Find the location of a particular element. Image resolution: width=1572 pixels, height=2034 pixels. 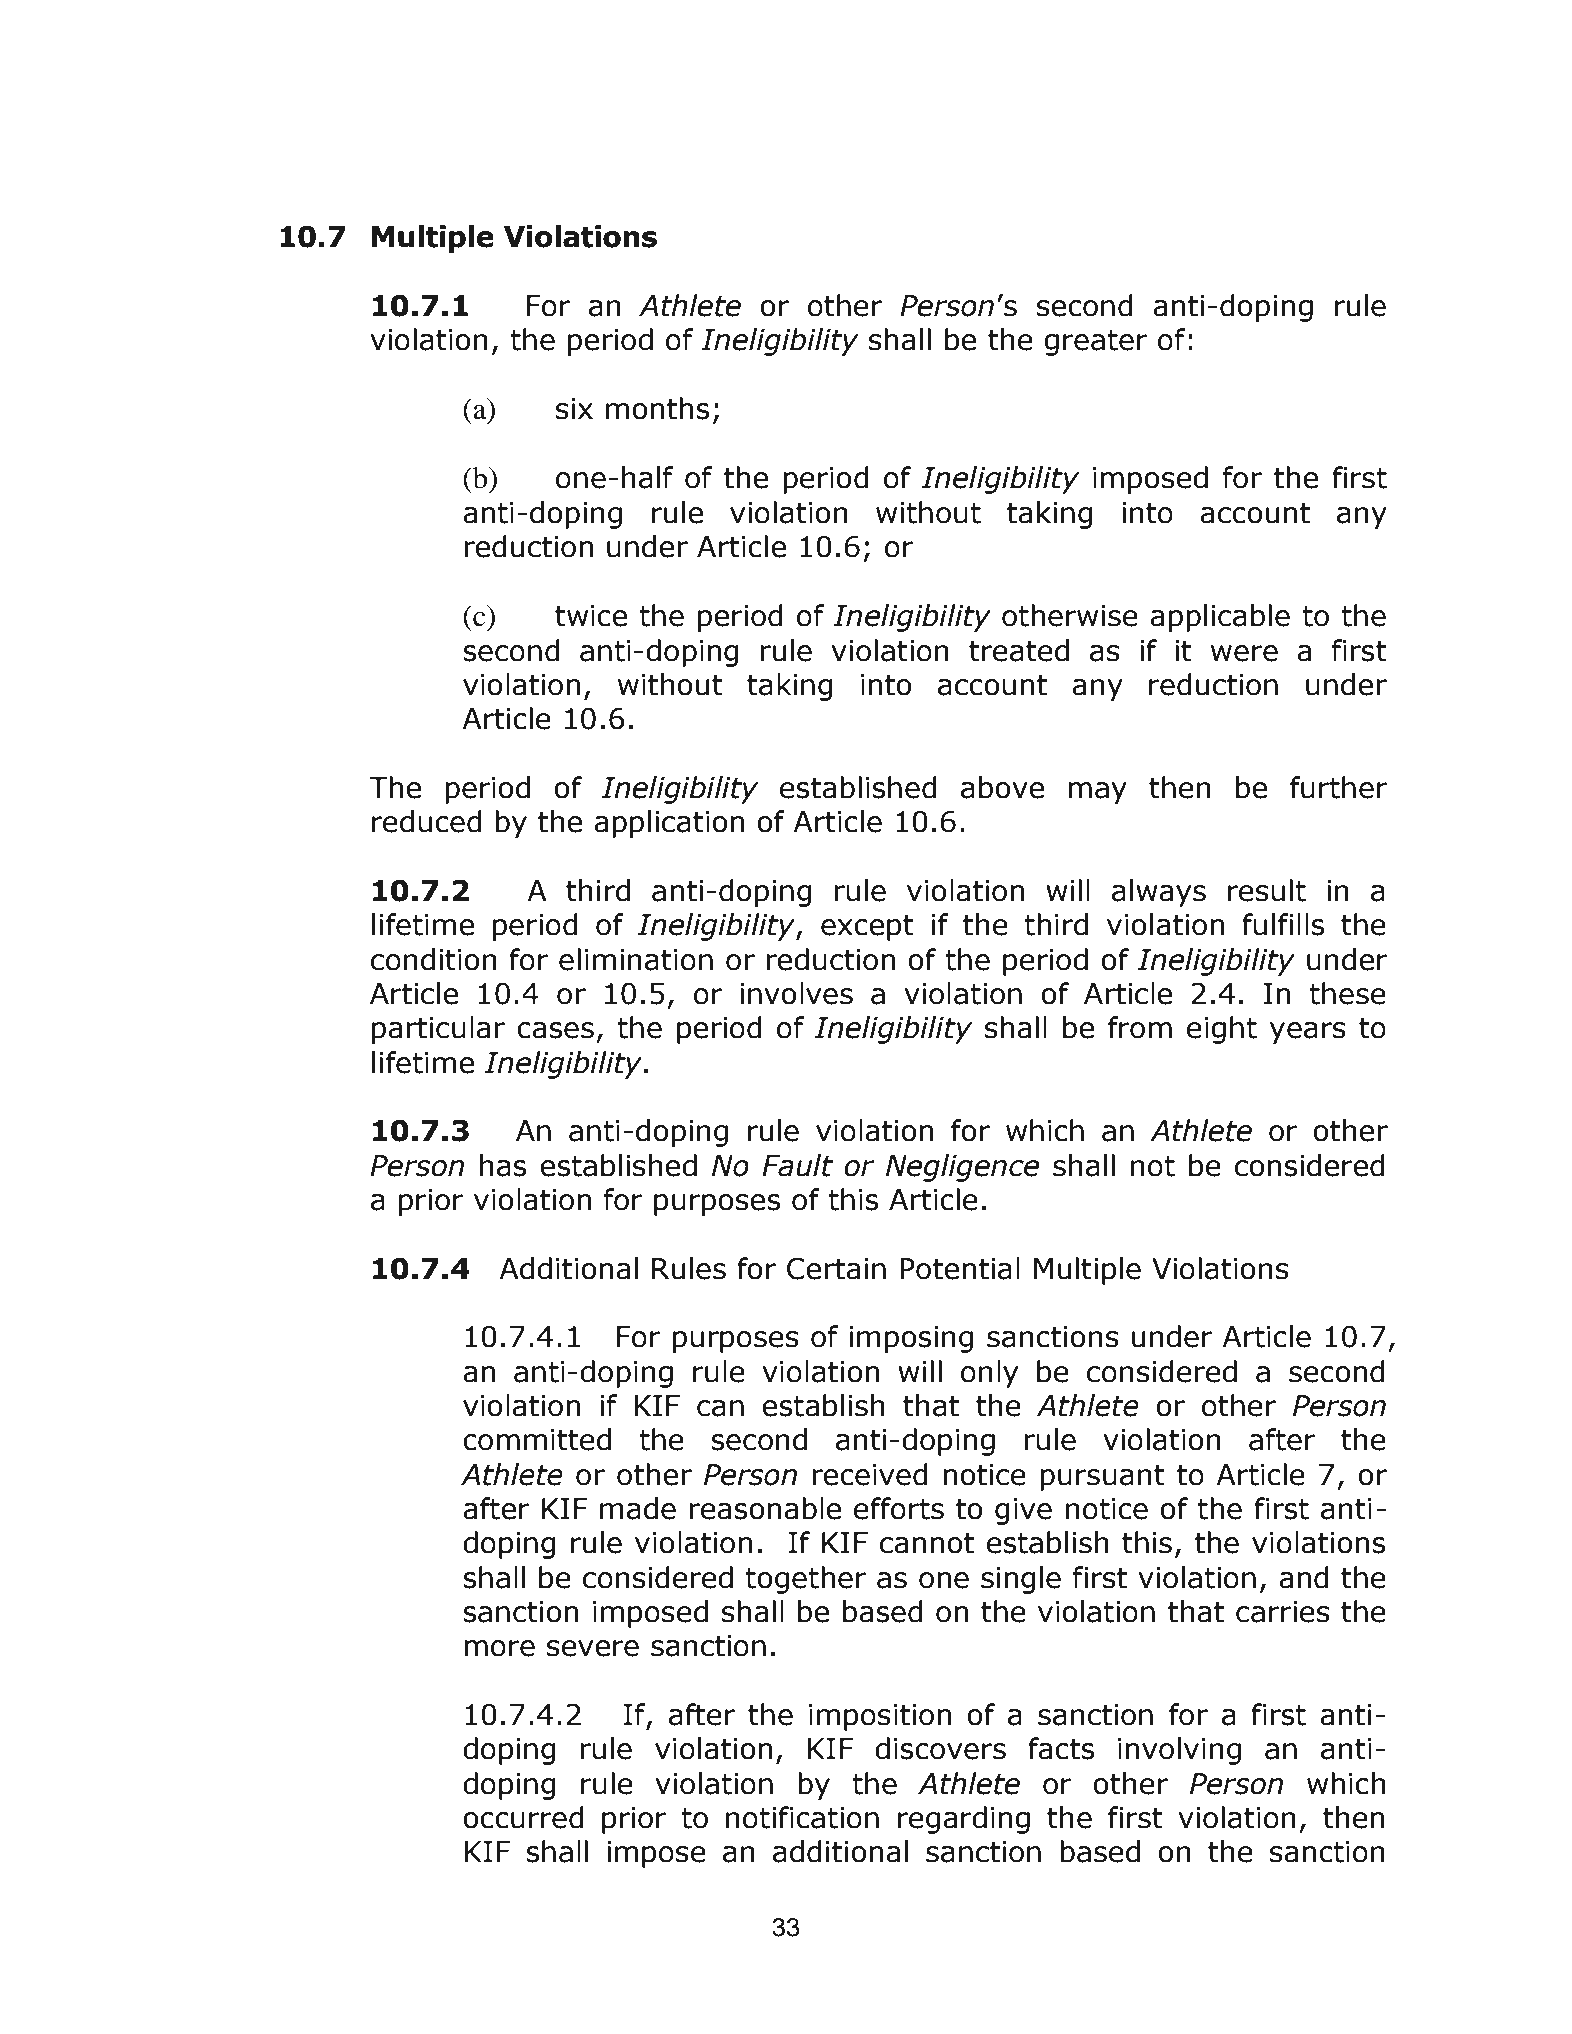

reduced is located at coordinates (427, 821).
